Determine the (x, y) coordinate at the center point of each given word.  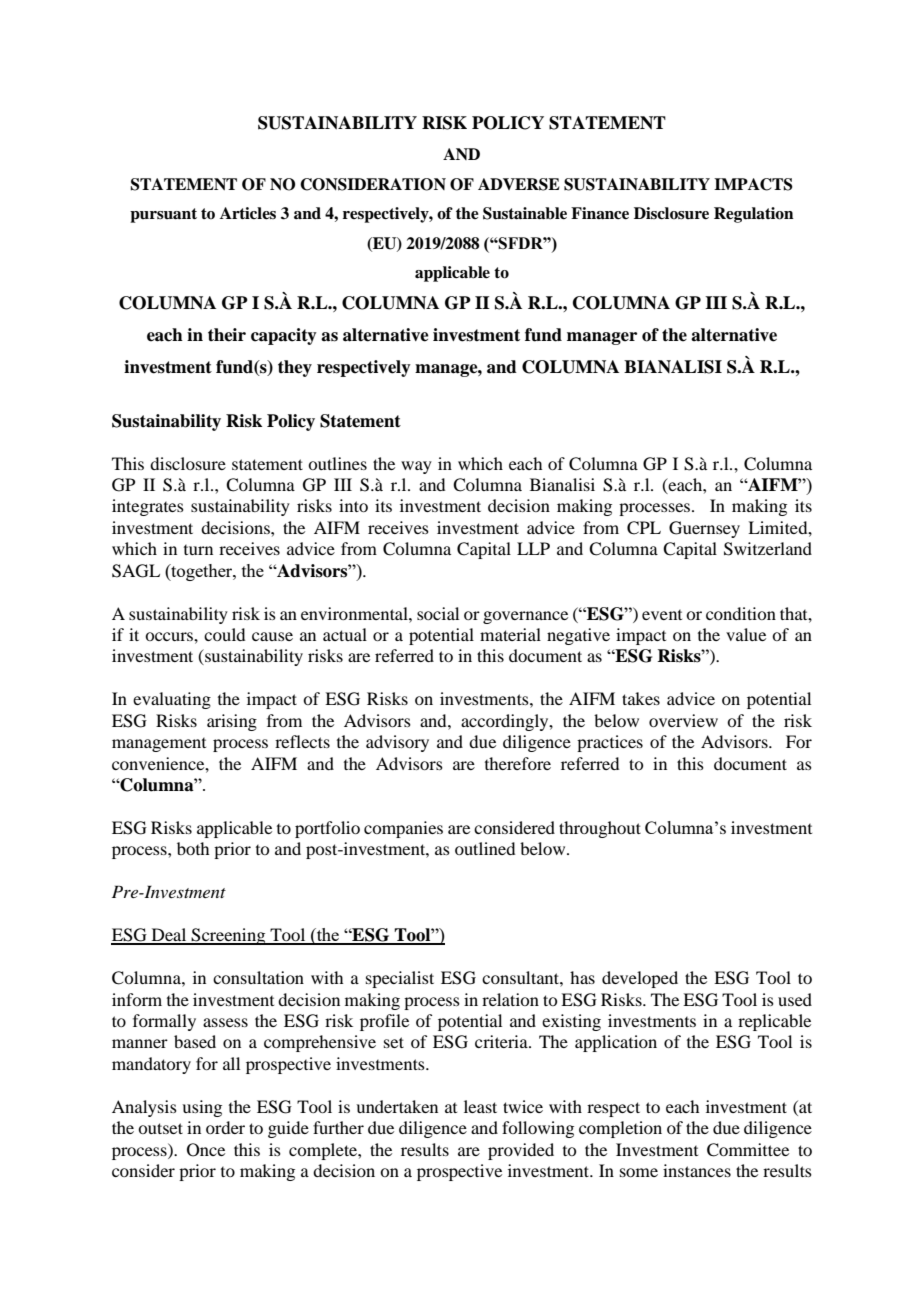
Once (206, 1150)
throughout (600, 829)
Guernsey (704, 529)
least (480, 1106)
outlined (485, 848)
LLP (533, 548)
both (193, 848)
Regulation (754, 215)
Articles (248, 213)
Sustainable (525, 213)
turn (198, 550)
